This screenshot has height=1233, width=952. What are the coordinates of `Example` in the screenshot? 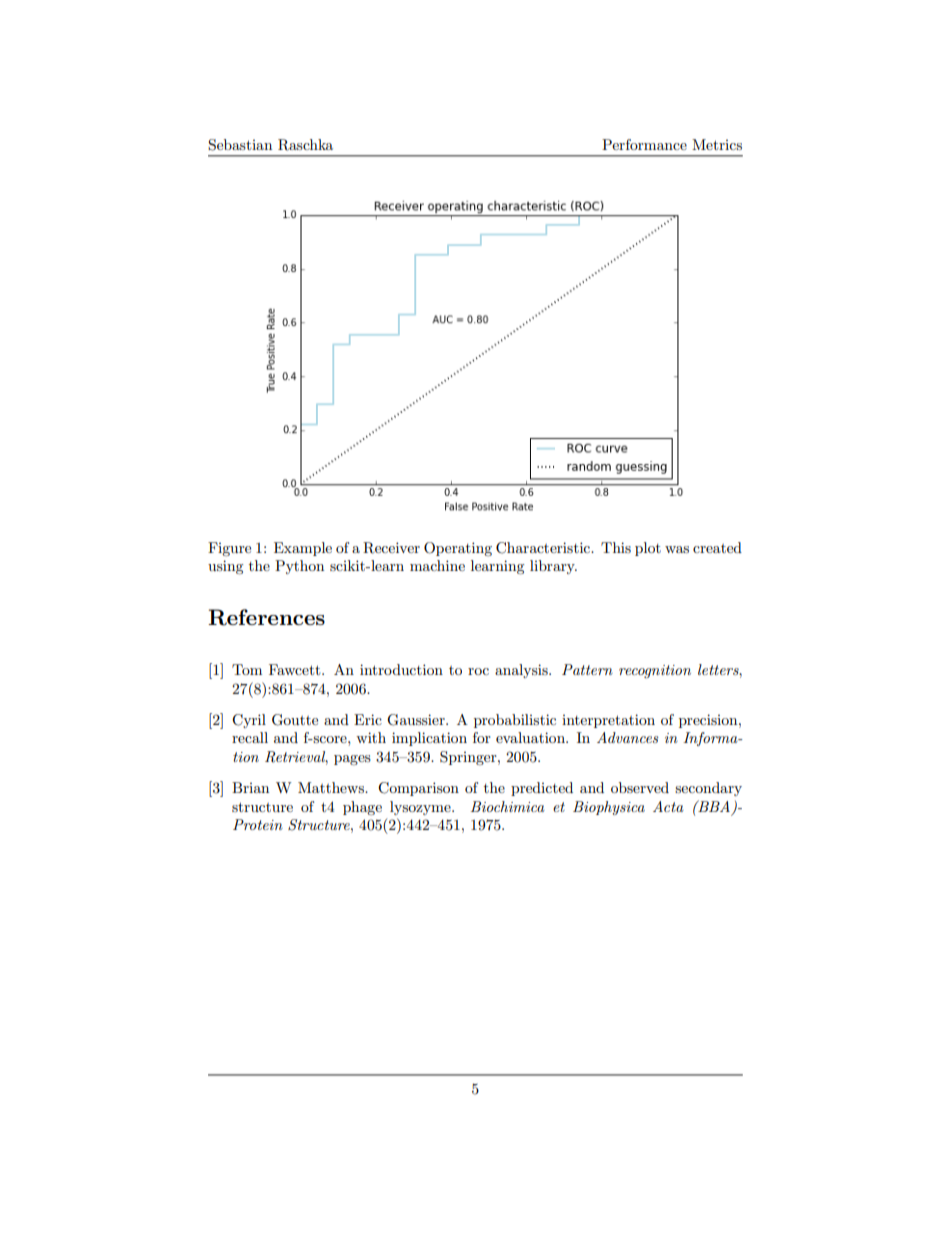 It's located at (303, 549).
